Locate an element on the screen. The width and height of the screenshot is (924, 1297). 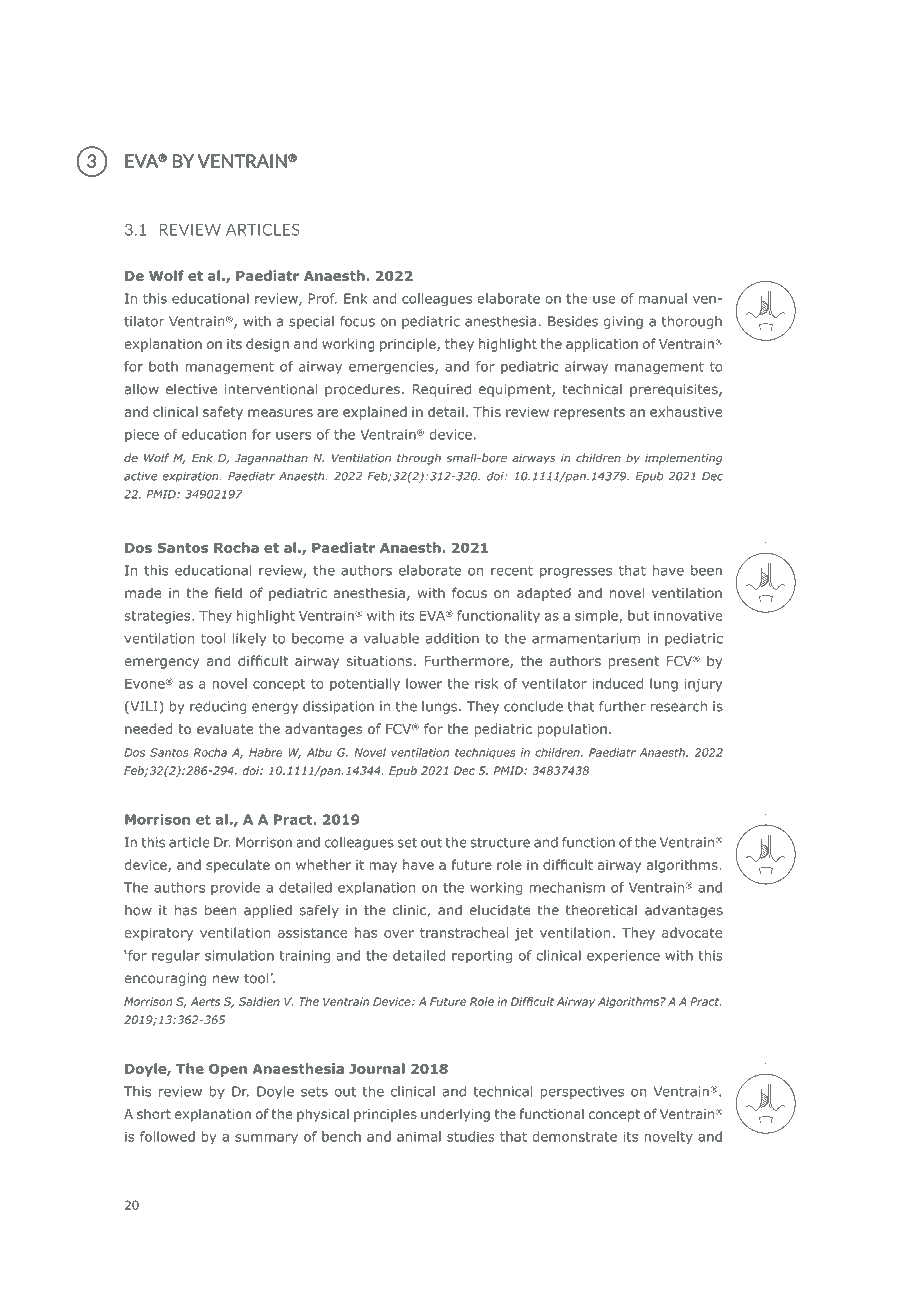
giving is located at coordinates (623, 322).
